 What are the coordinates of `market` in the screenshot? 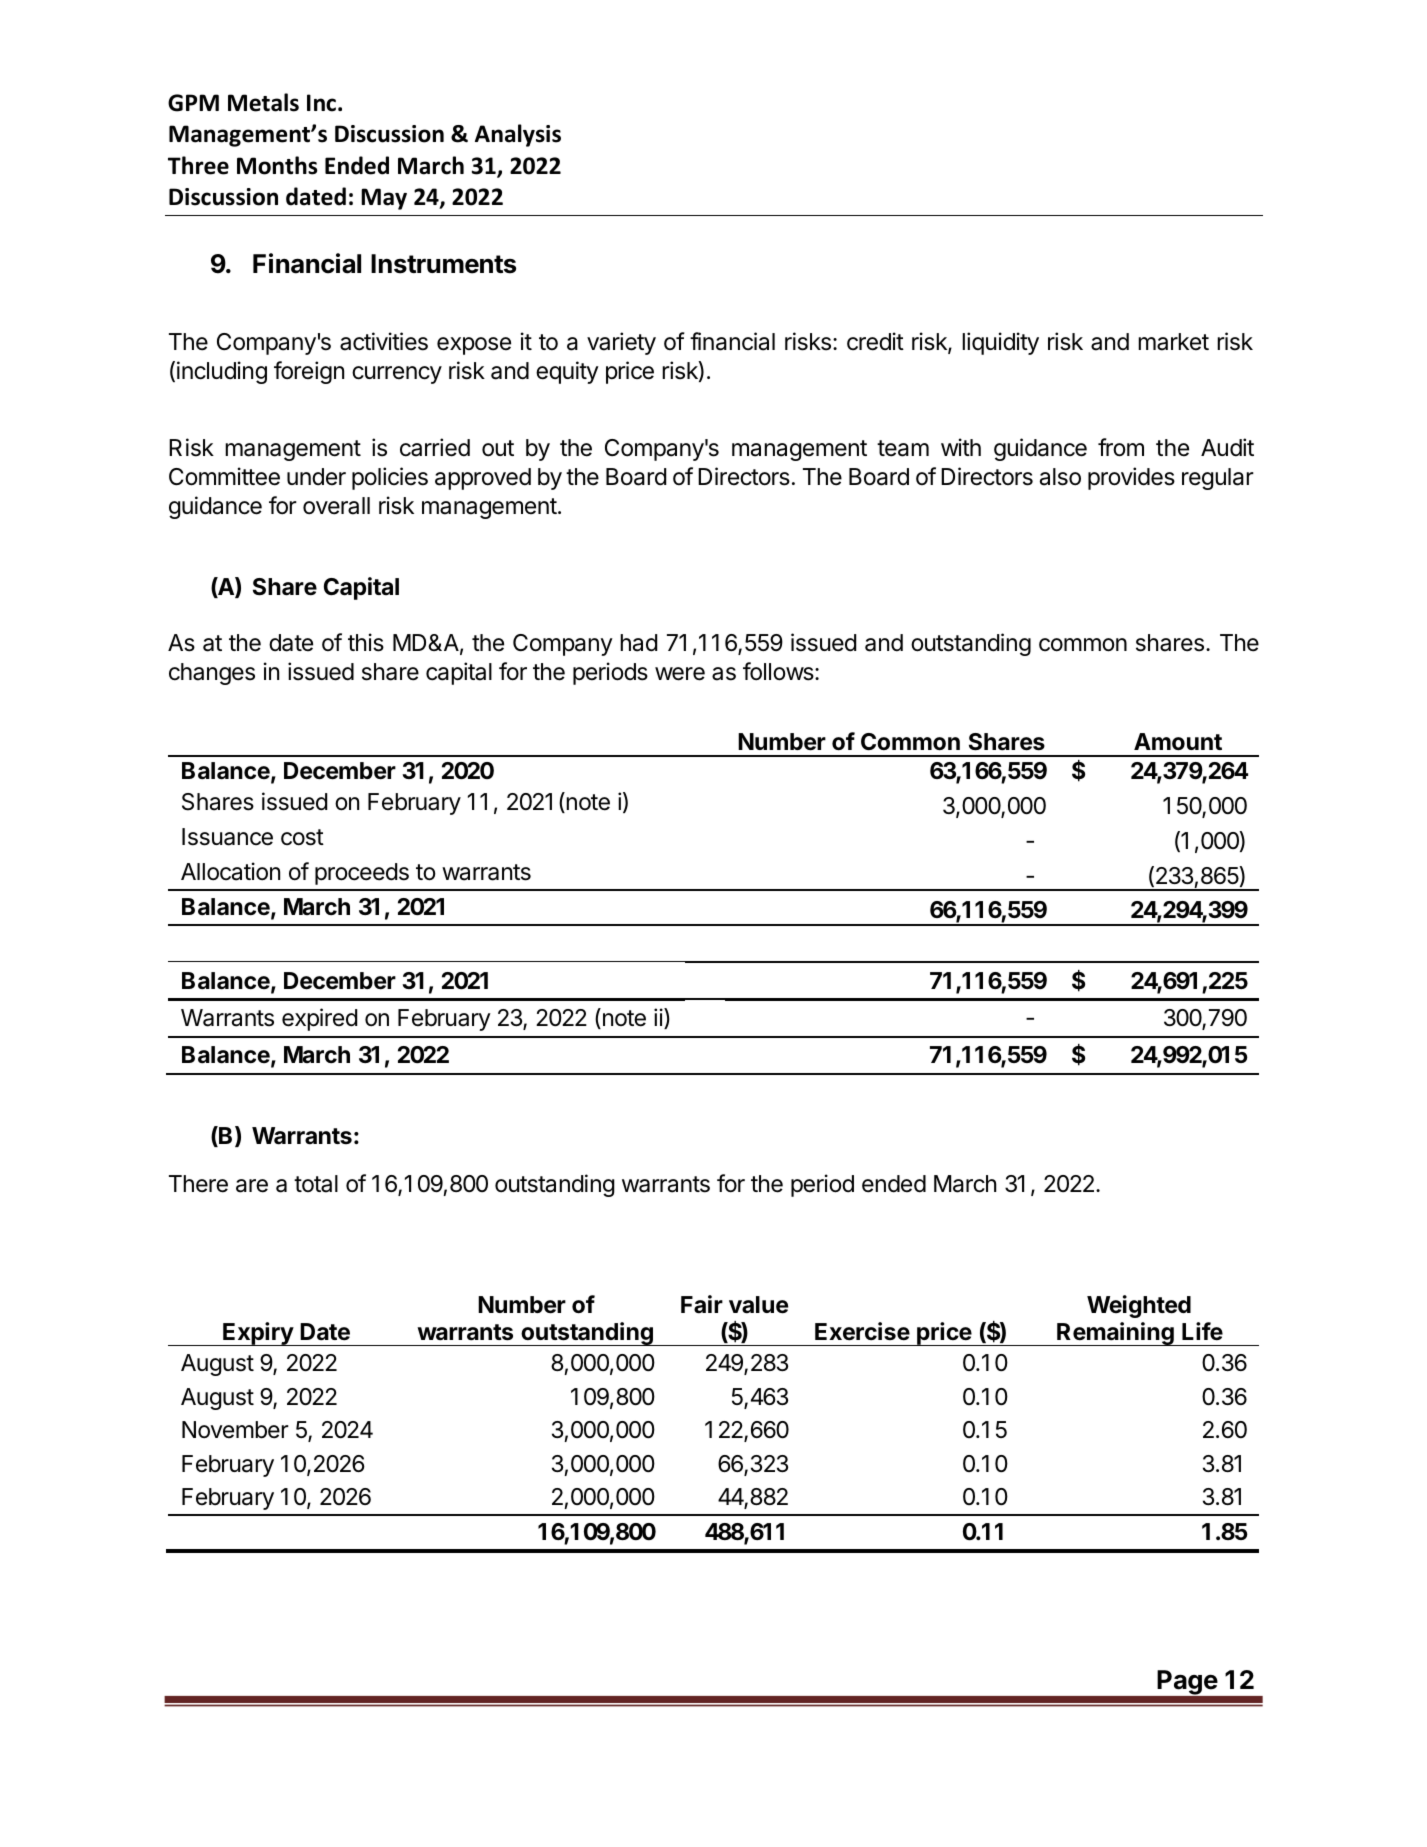 It's located at (1173, 342).
